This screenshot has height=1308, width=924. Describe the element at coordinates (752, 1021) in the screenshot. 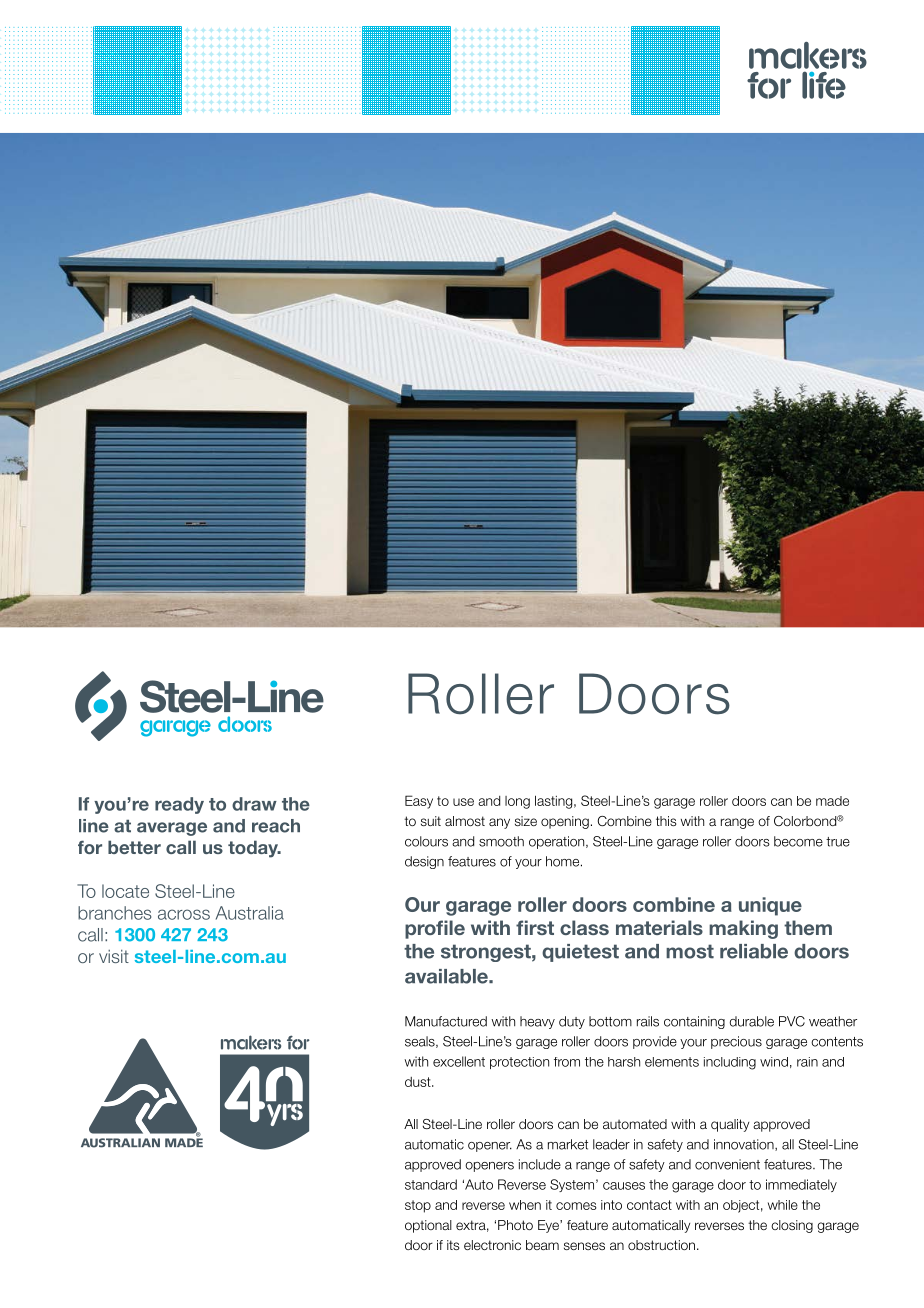

I see `durable` at that location.
